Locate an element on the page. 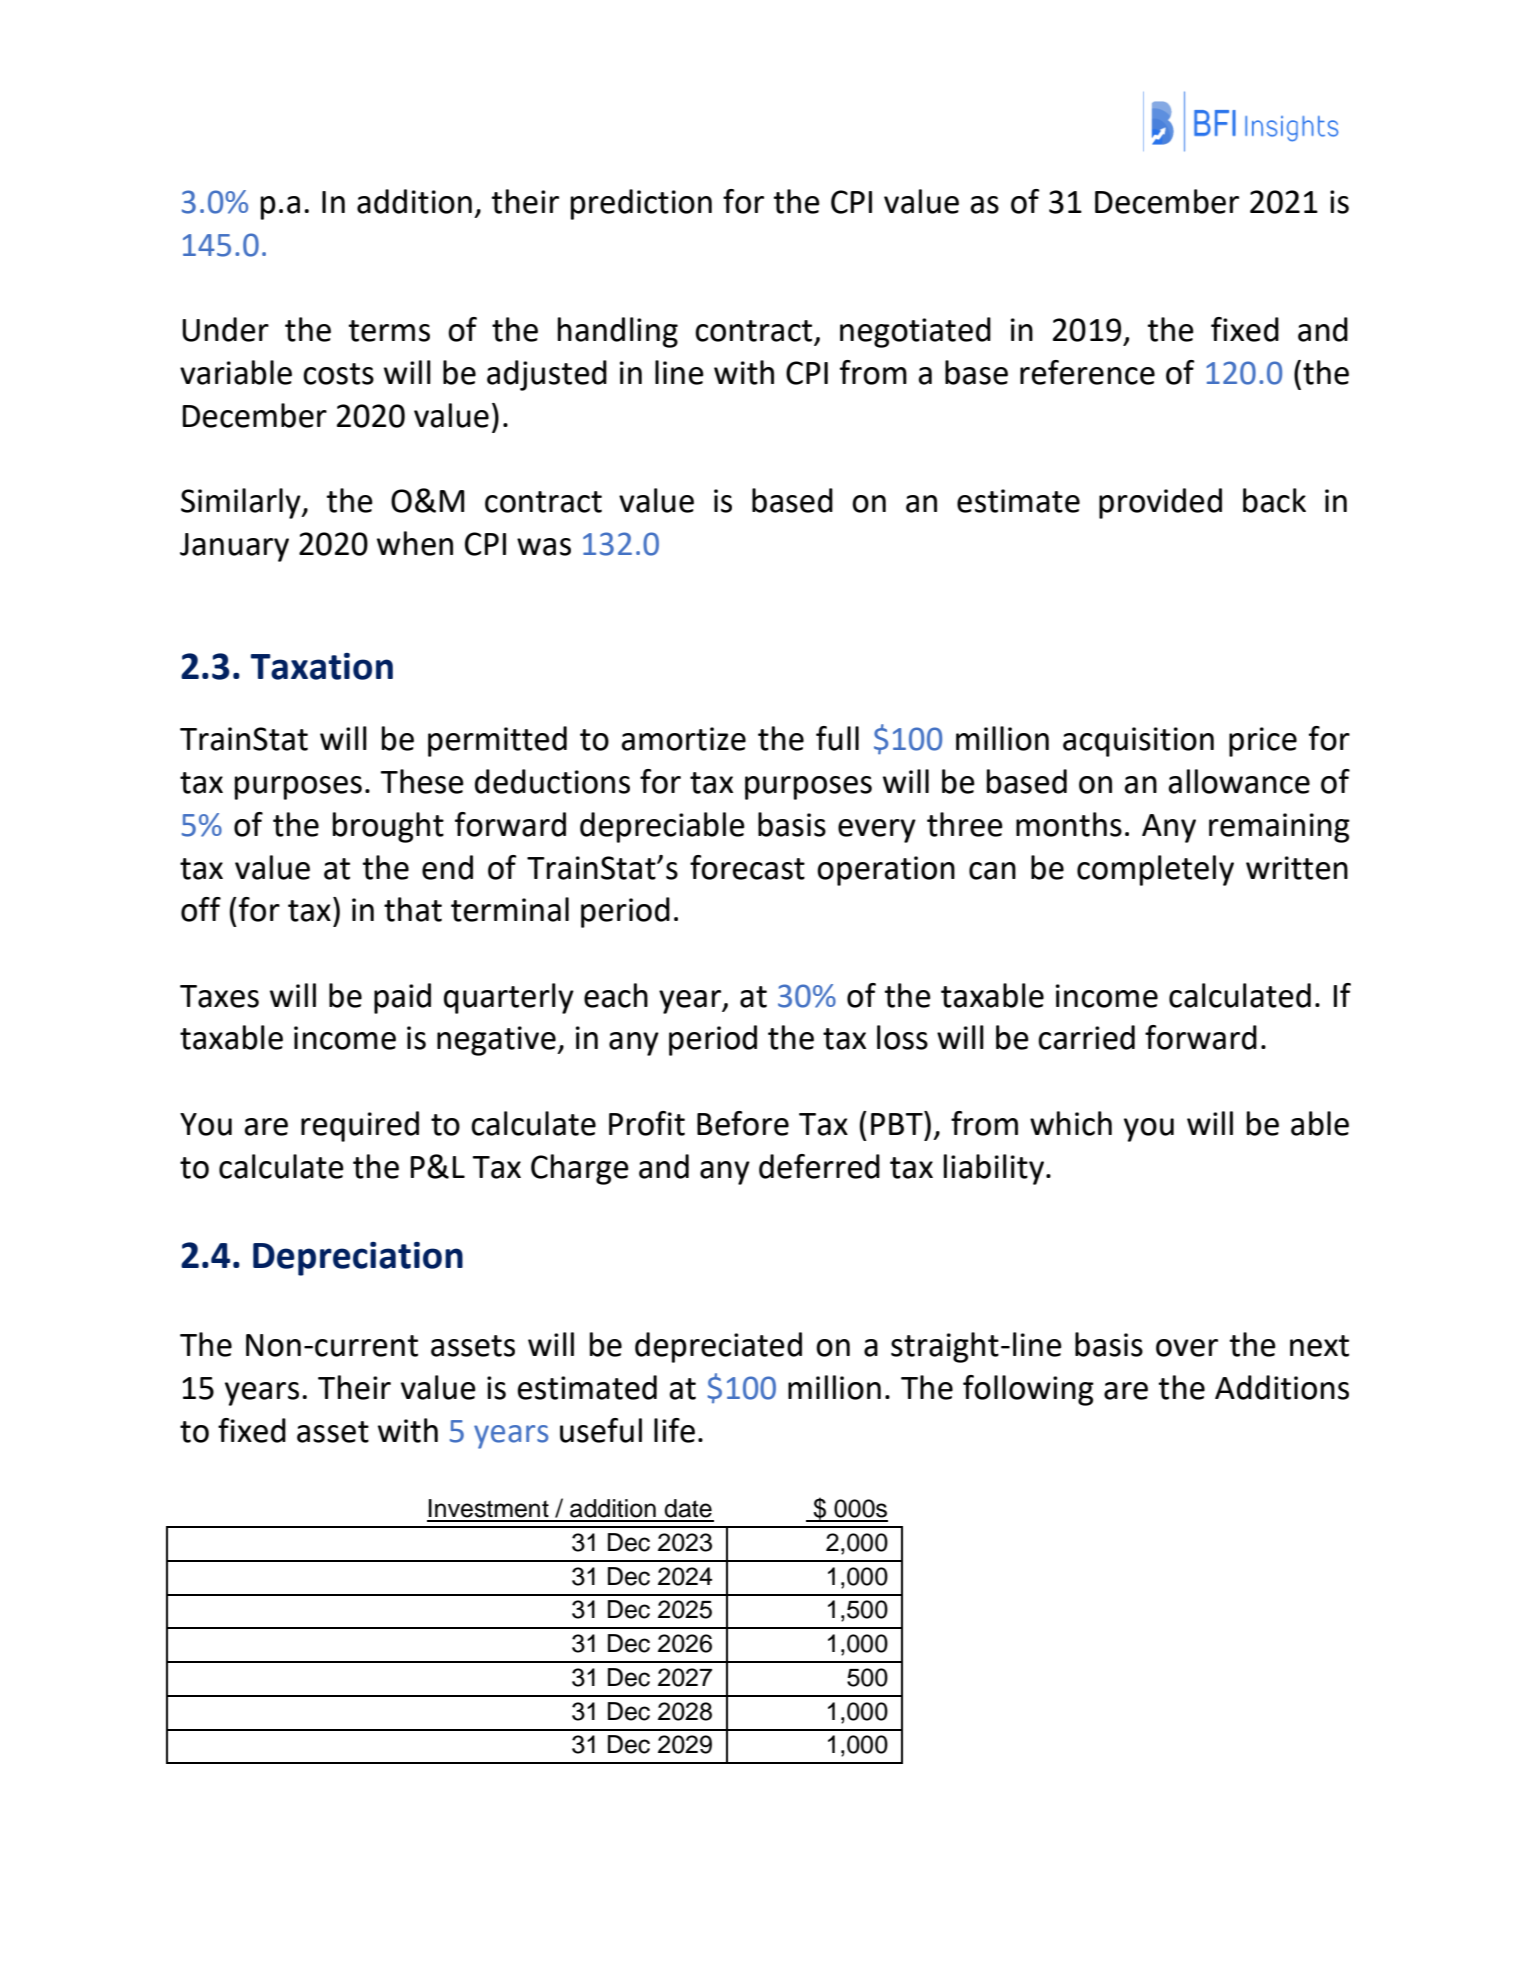 The width and height of the page is (1530, 1980). full is located at coordinates (837, 738).
